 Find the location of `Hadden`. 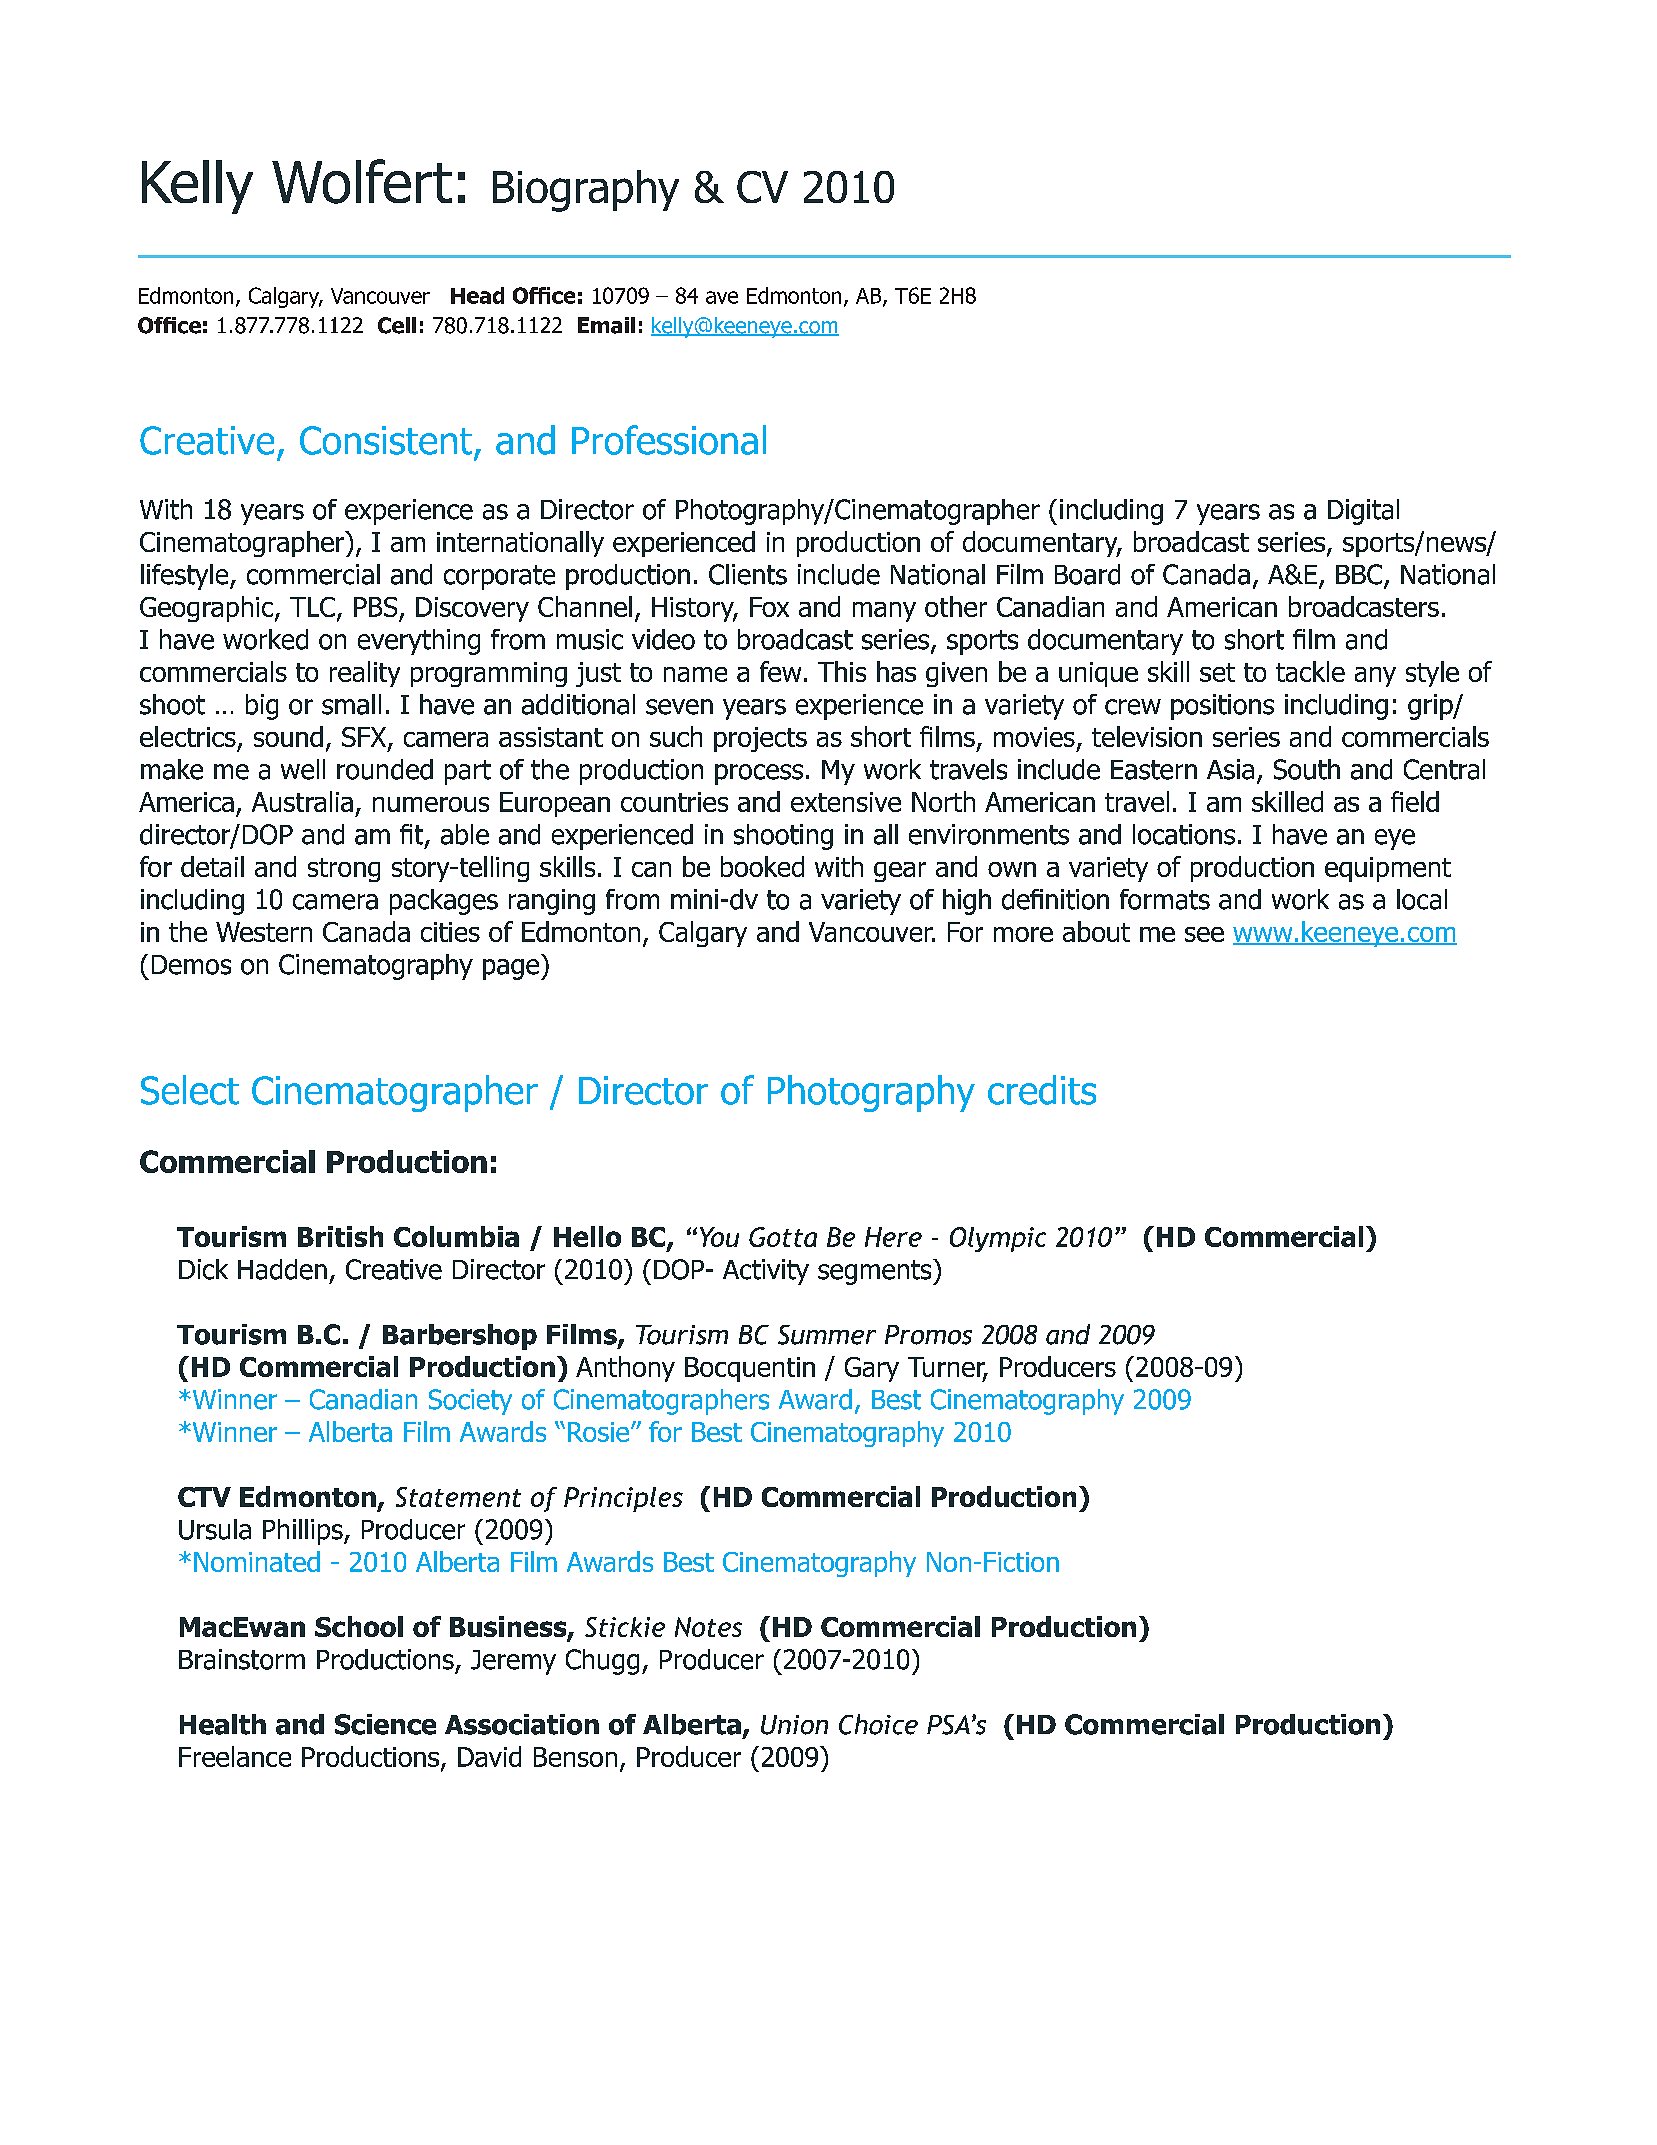

Hadden is located at coordinates (282, 1269).
